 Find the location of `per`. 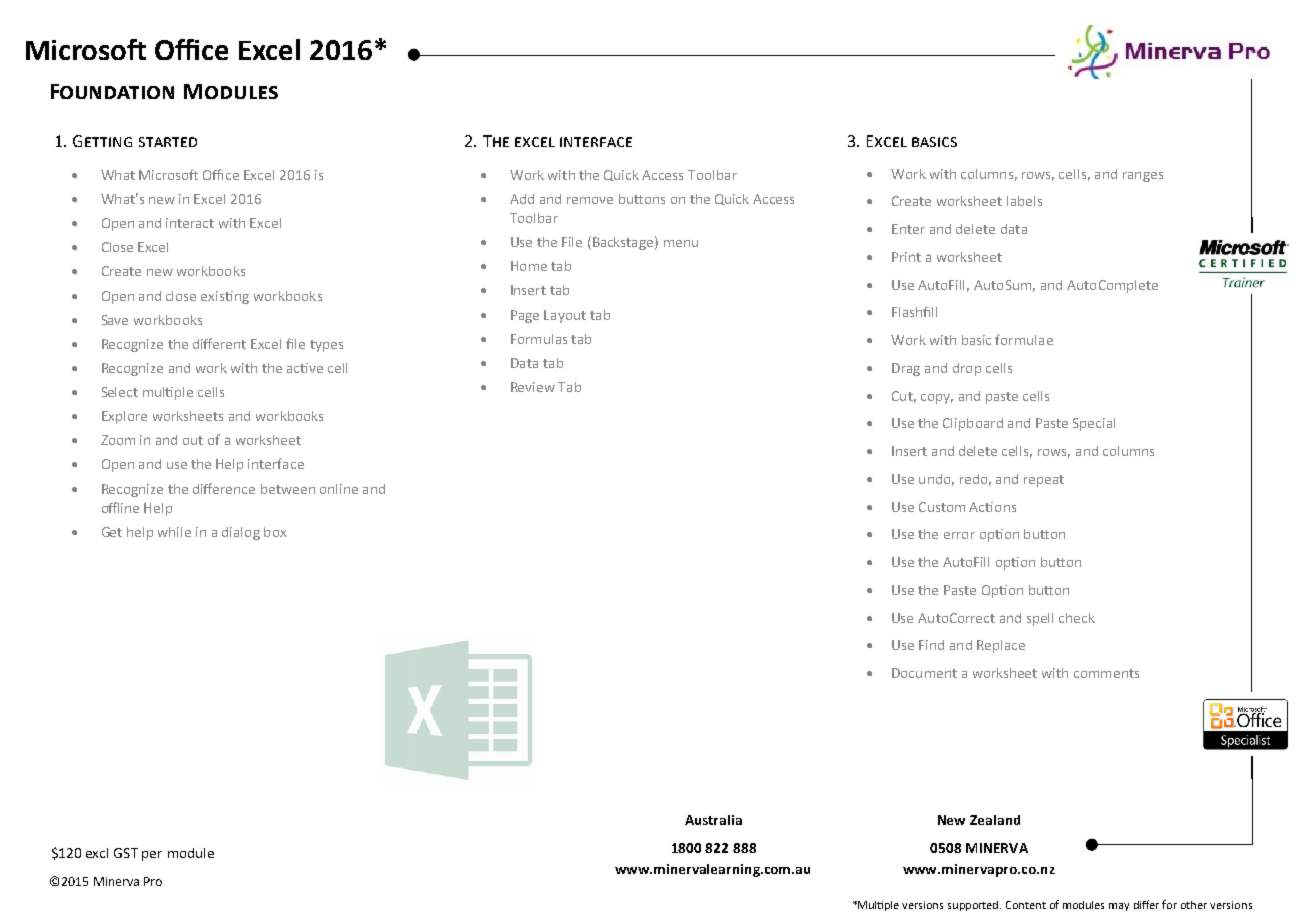

per is located at coordinates (152, 856).
